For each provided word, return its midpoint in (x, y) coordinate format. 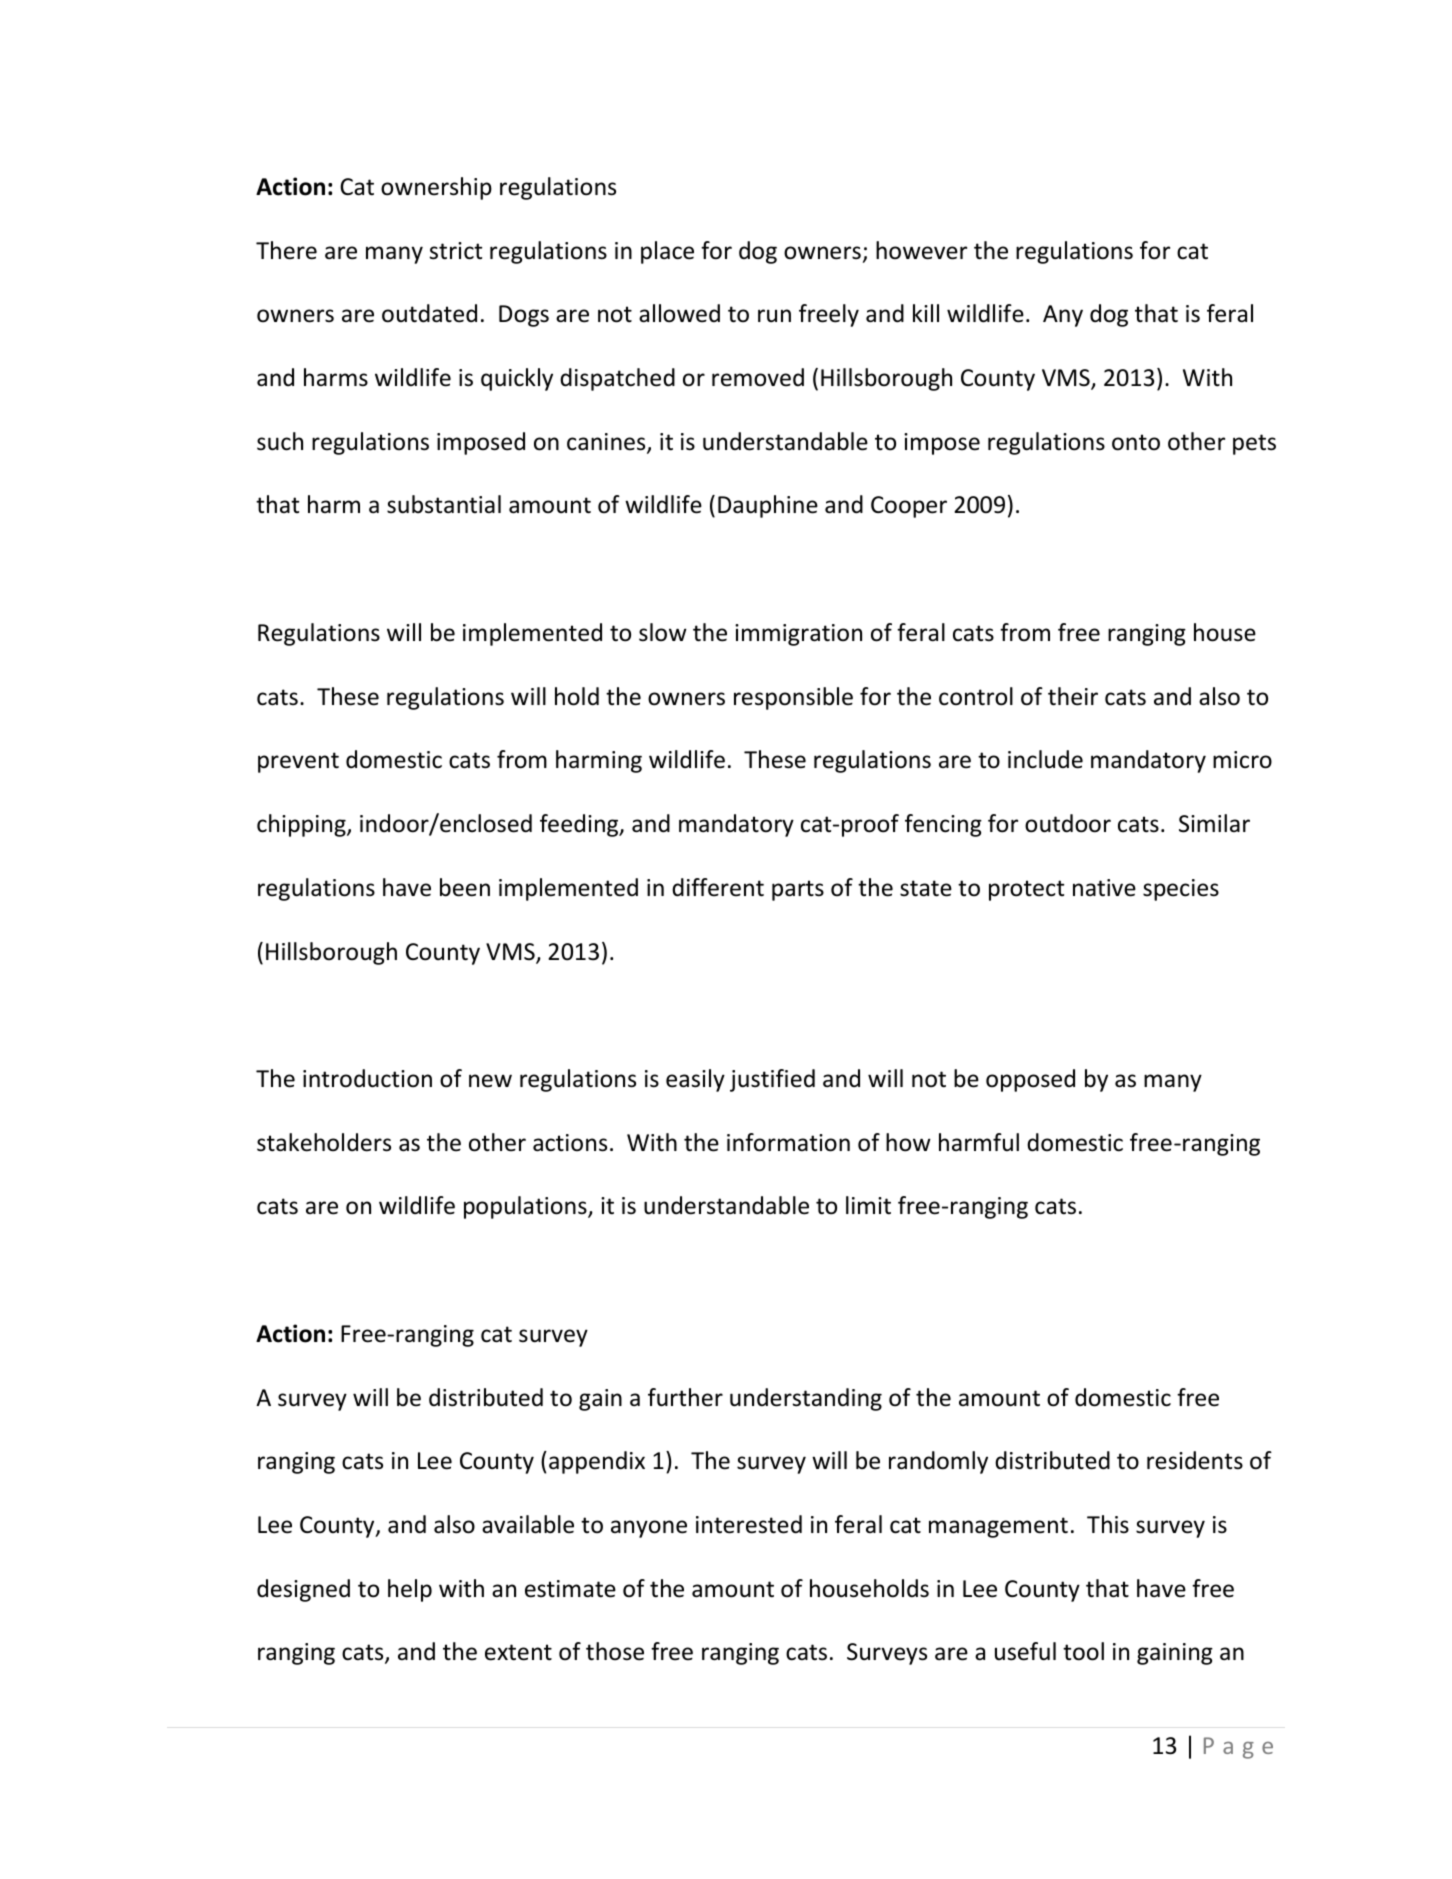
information (788, 1142)
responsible (793, 698)
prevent (298, 762)
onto (1136, 442)
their (1073, 696)
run (774, 316)
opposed (1030, 1080)
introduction (367, 1078)
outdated (429, 313)
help (410, 1590)
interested (749, 1524)
